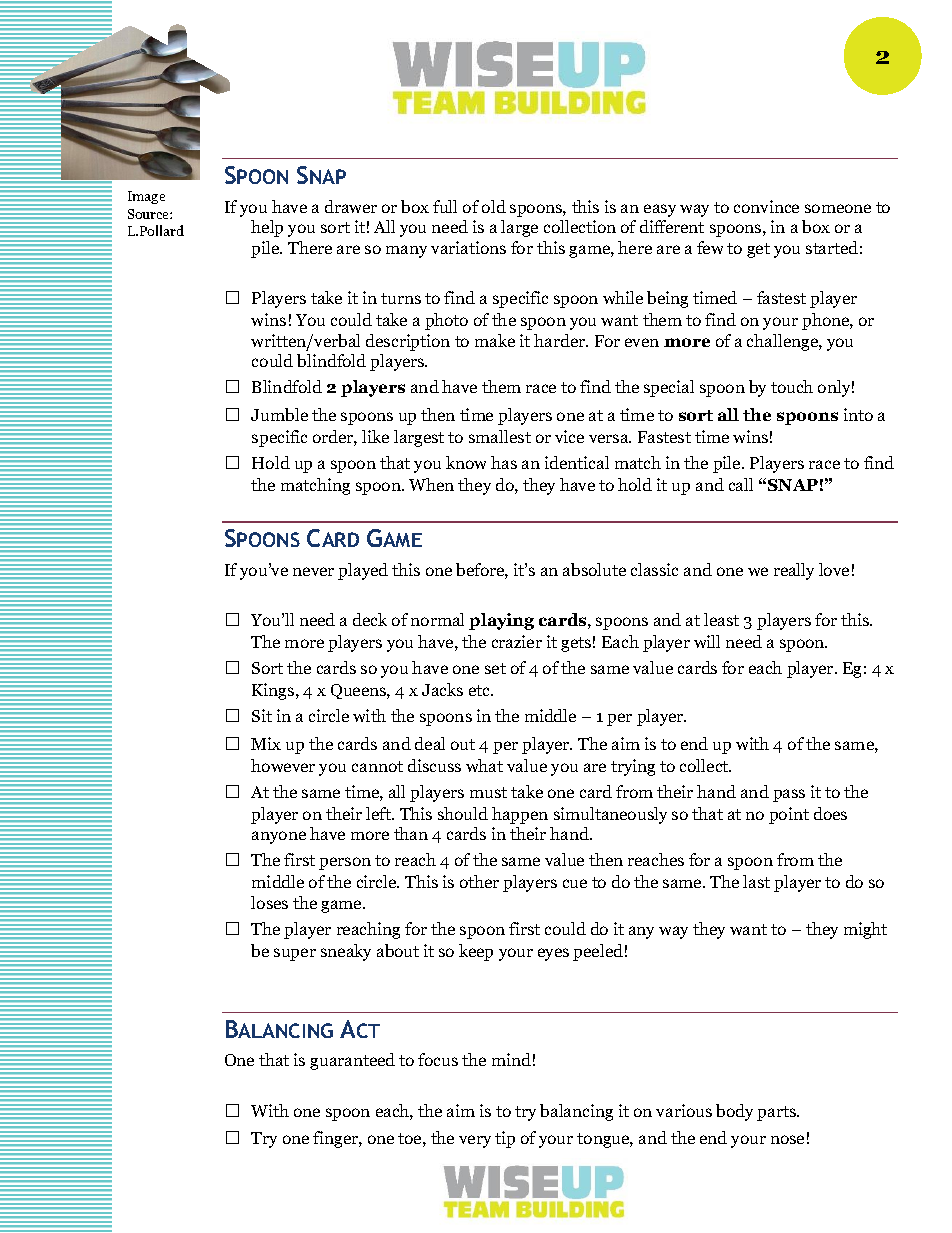 This image has height=1233, width=952. I want to click on will, so click(707, 641).
